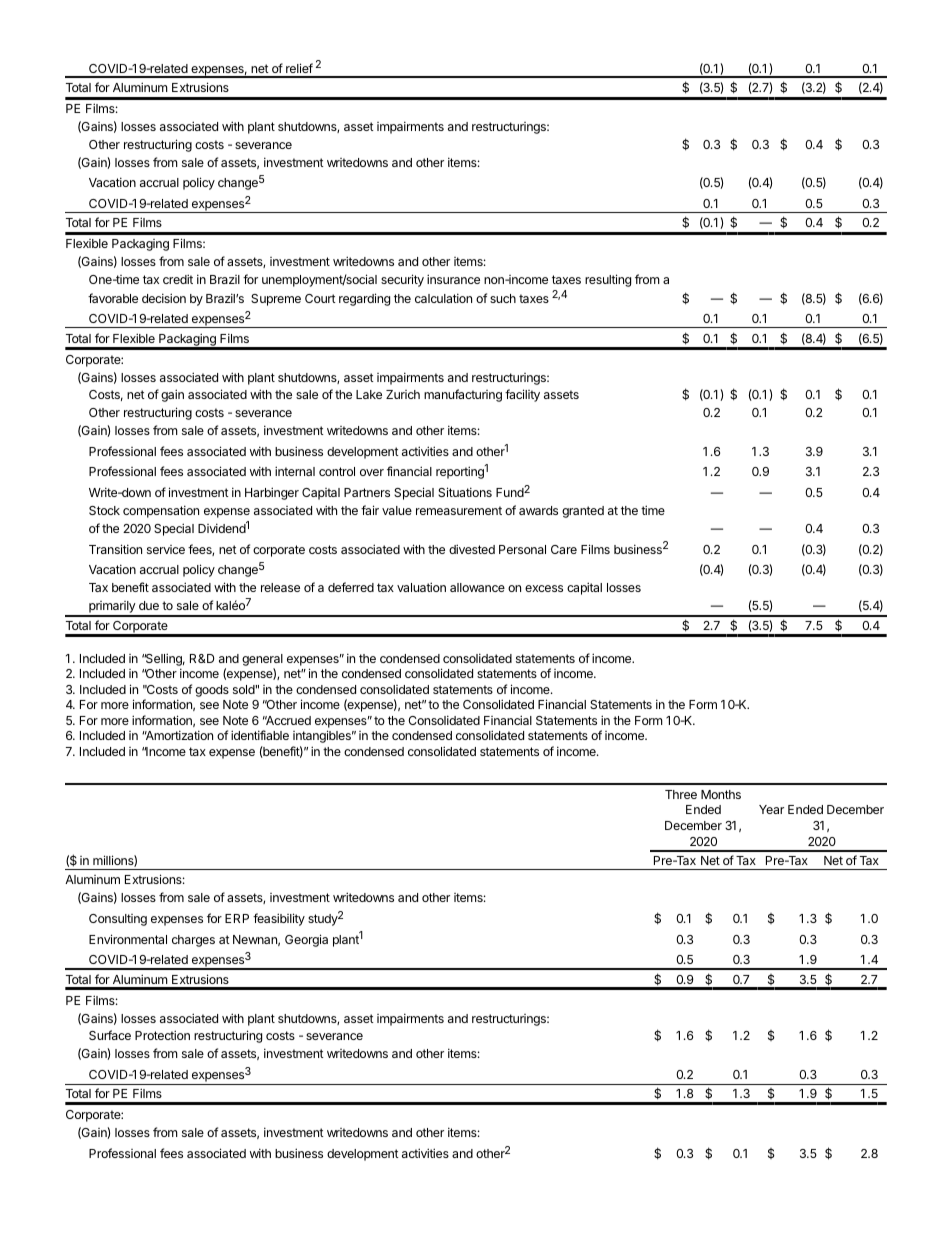 The width and height of the screenshot is (952, 1233). What do you see at coordinates (306, 940) in the screenshot?
I see `Georgia` at bounding box center [306, 940].
